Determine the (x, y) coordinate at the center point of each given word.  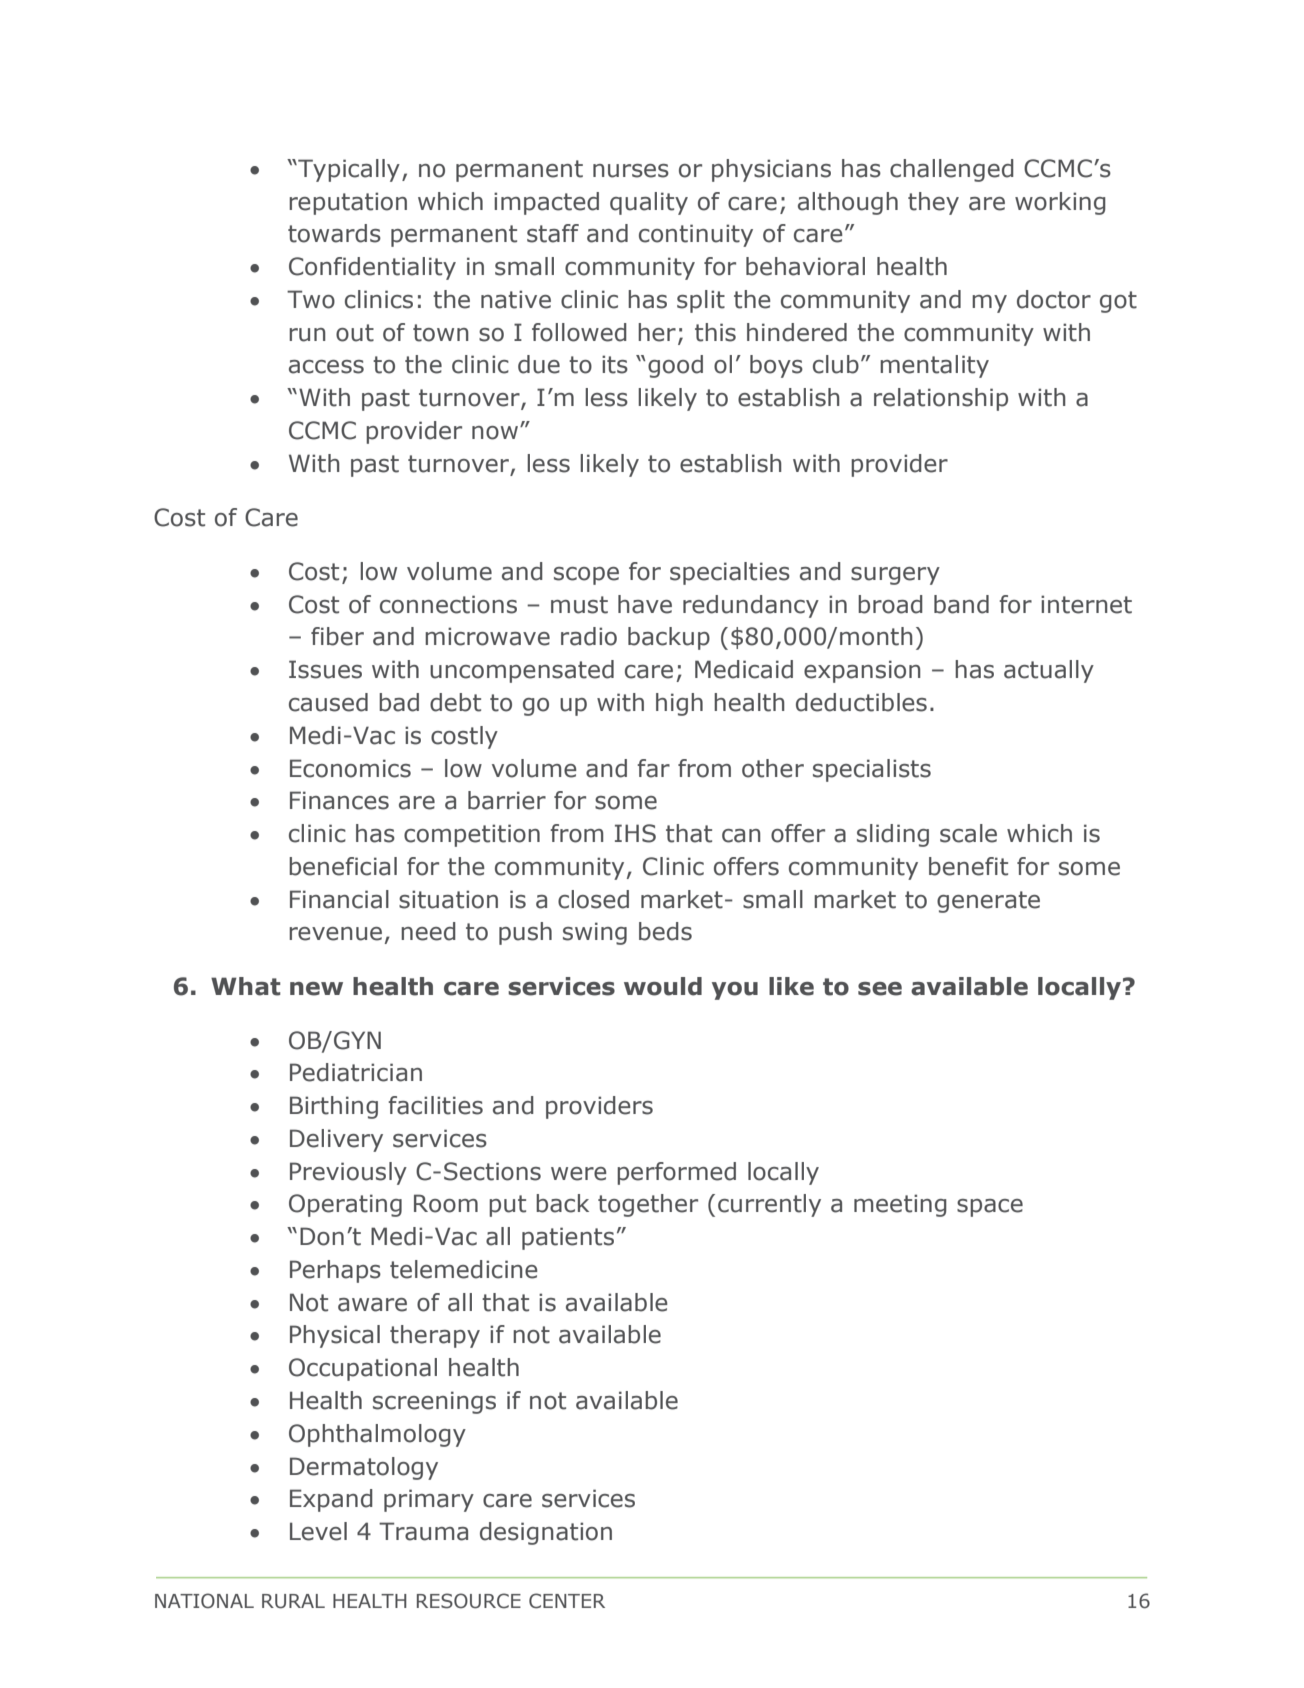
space (990, 1208)
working (1060, 203)
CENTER (567, 1601)
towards (334, 233)
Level (318, 1531)
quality (649, 203)
